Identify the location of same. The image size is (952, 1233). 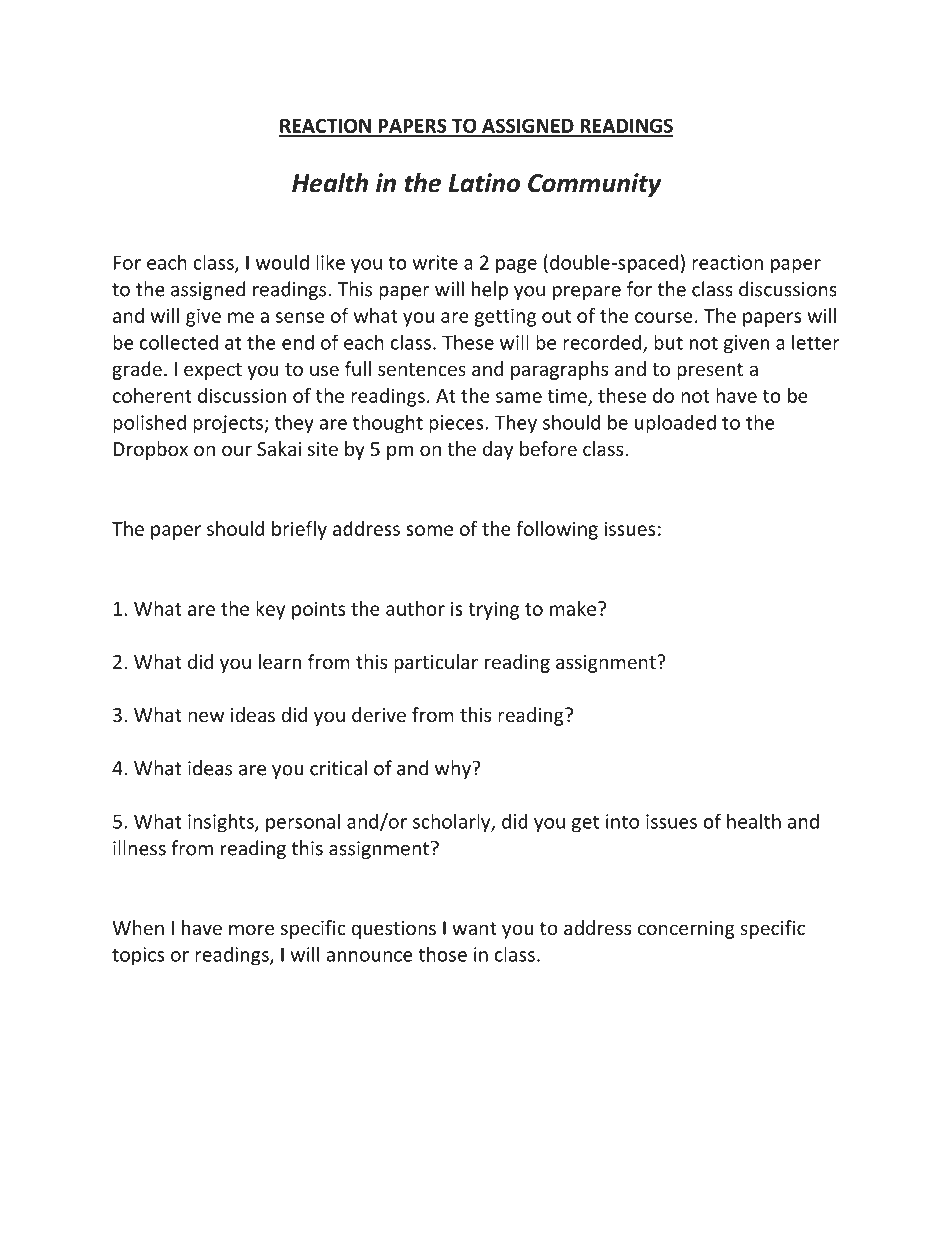
(519, 397).
